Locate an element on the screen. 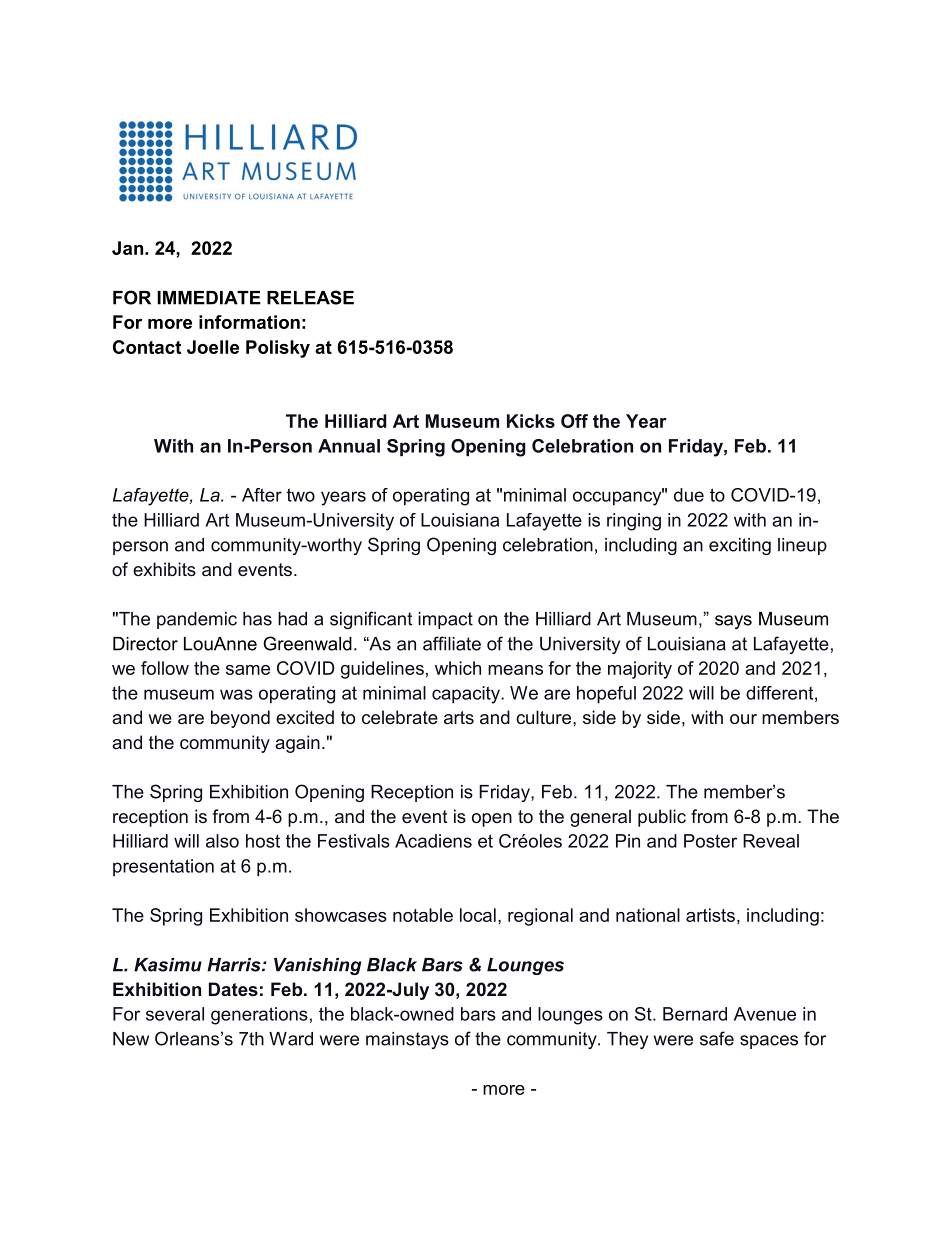  several is located at coordinates (175, 1014).
